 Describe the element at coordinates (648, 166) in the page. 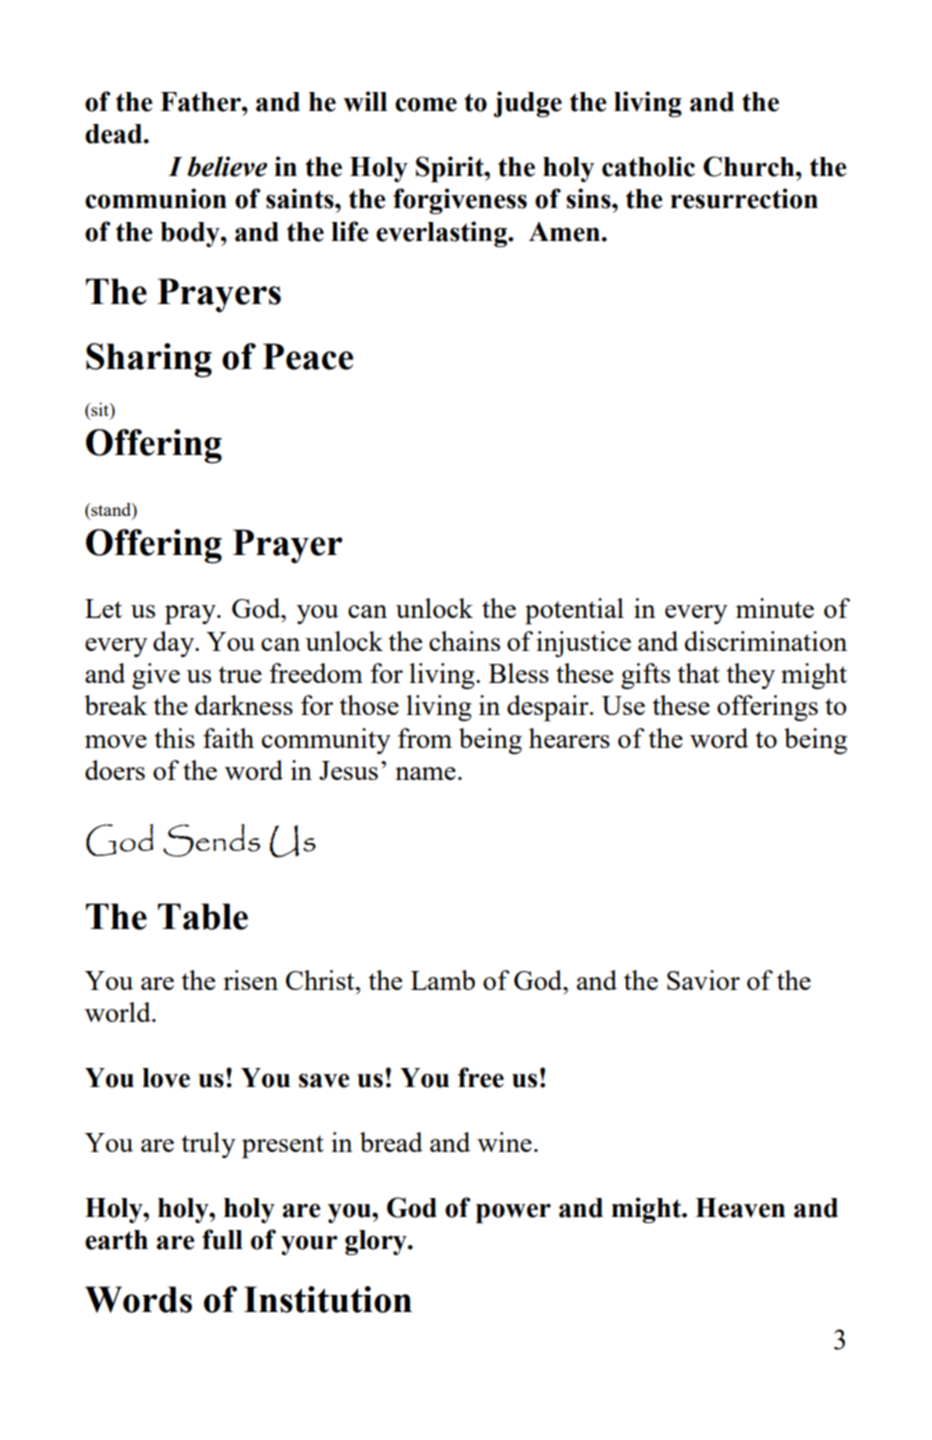

I see `catholic` at that location.
